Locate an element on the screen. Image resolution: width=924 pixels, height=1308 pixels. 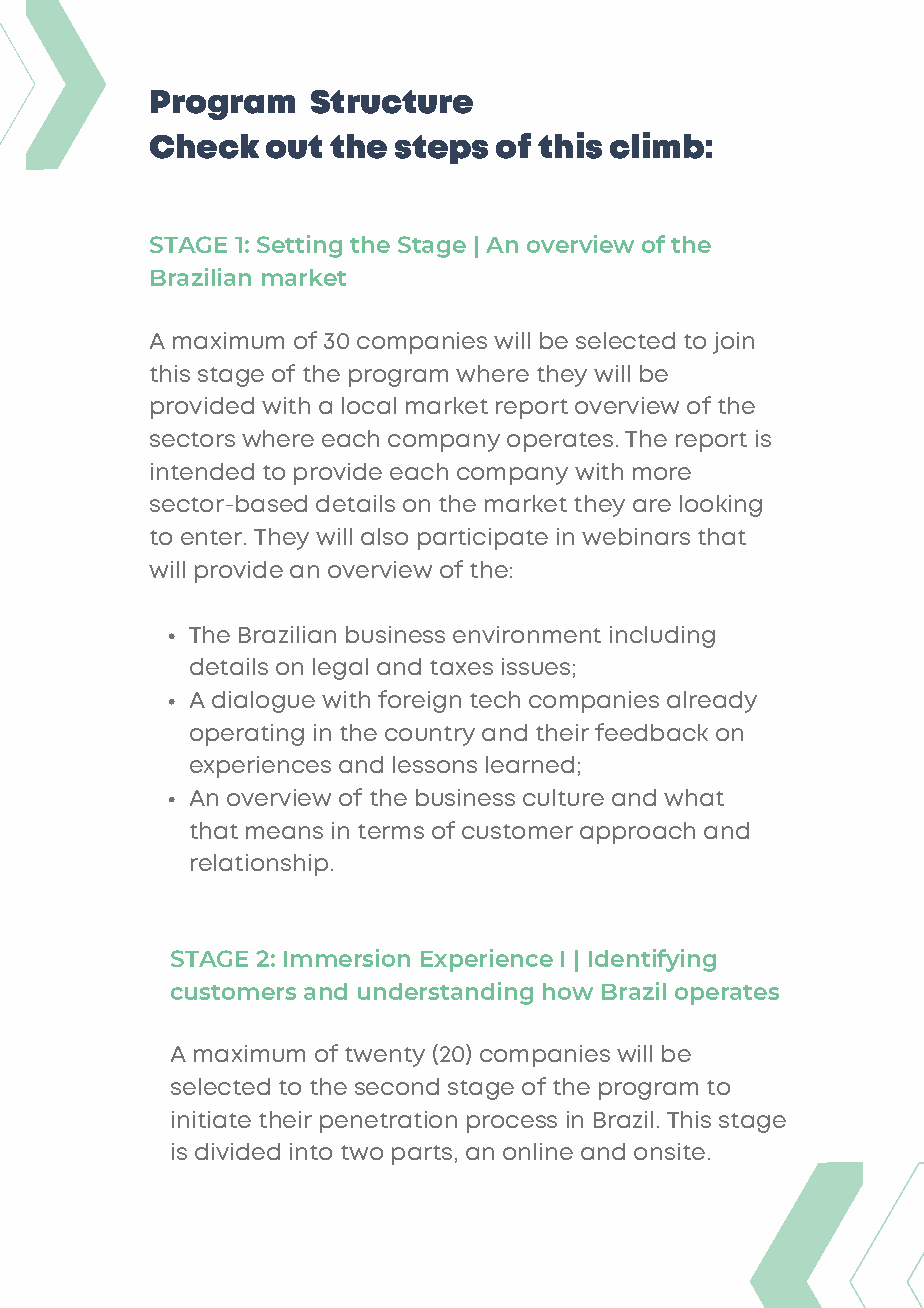
out is located at coordinates (294, 147).
